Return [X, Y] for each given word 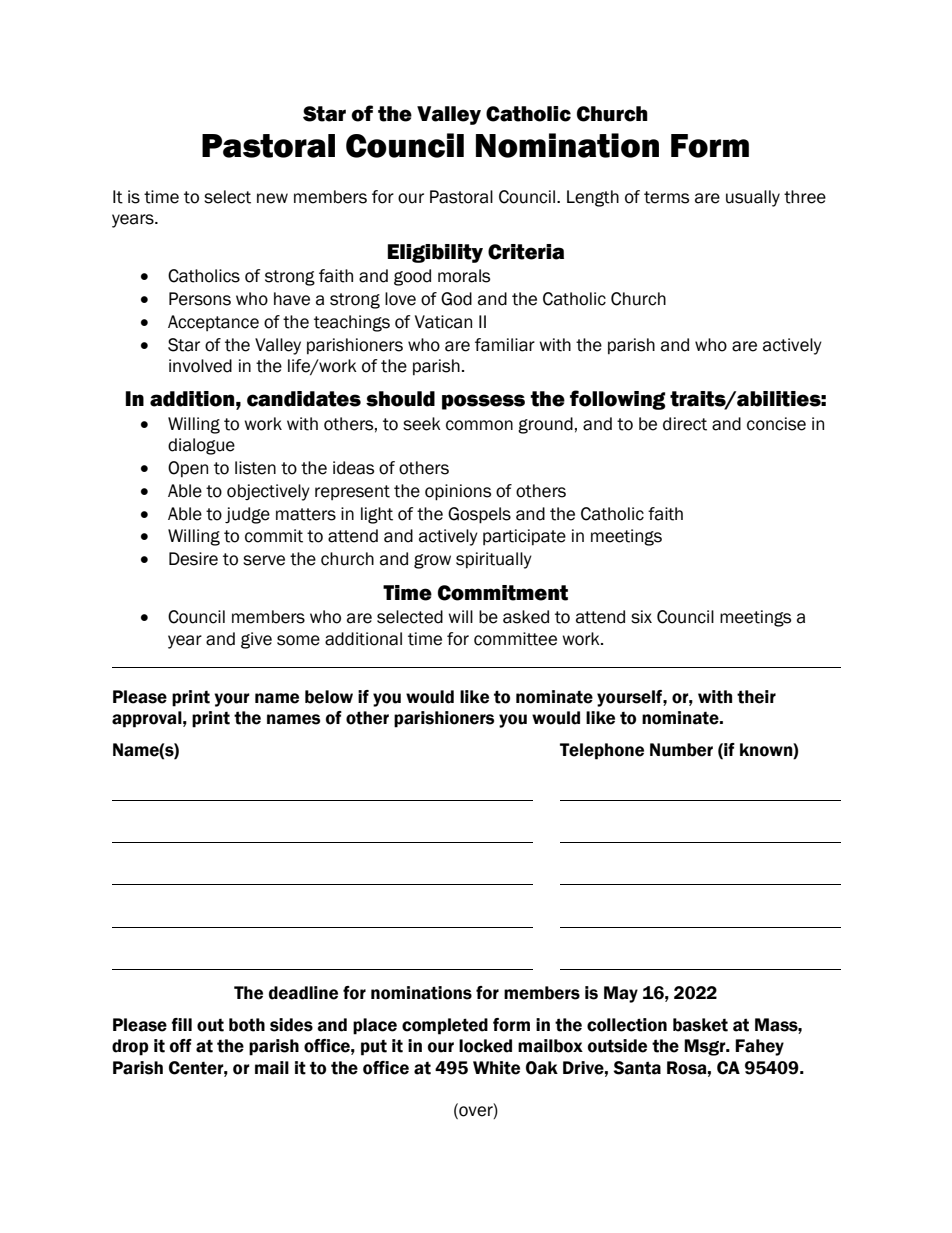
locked [485, 1046]
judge [247, 515]
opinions [458, 492]
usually [753, 198]
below [329, 697]
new [272, 198]
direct [685, 424]
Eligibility [435, 253]
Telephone [602, 751]
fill [181, 1024]
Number [681, 750]
